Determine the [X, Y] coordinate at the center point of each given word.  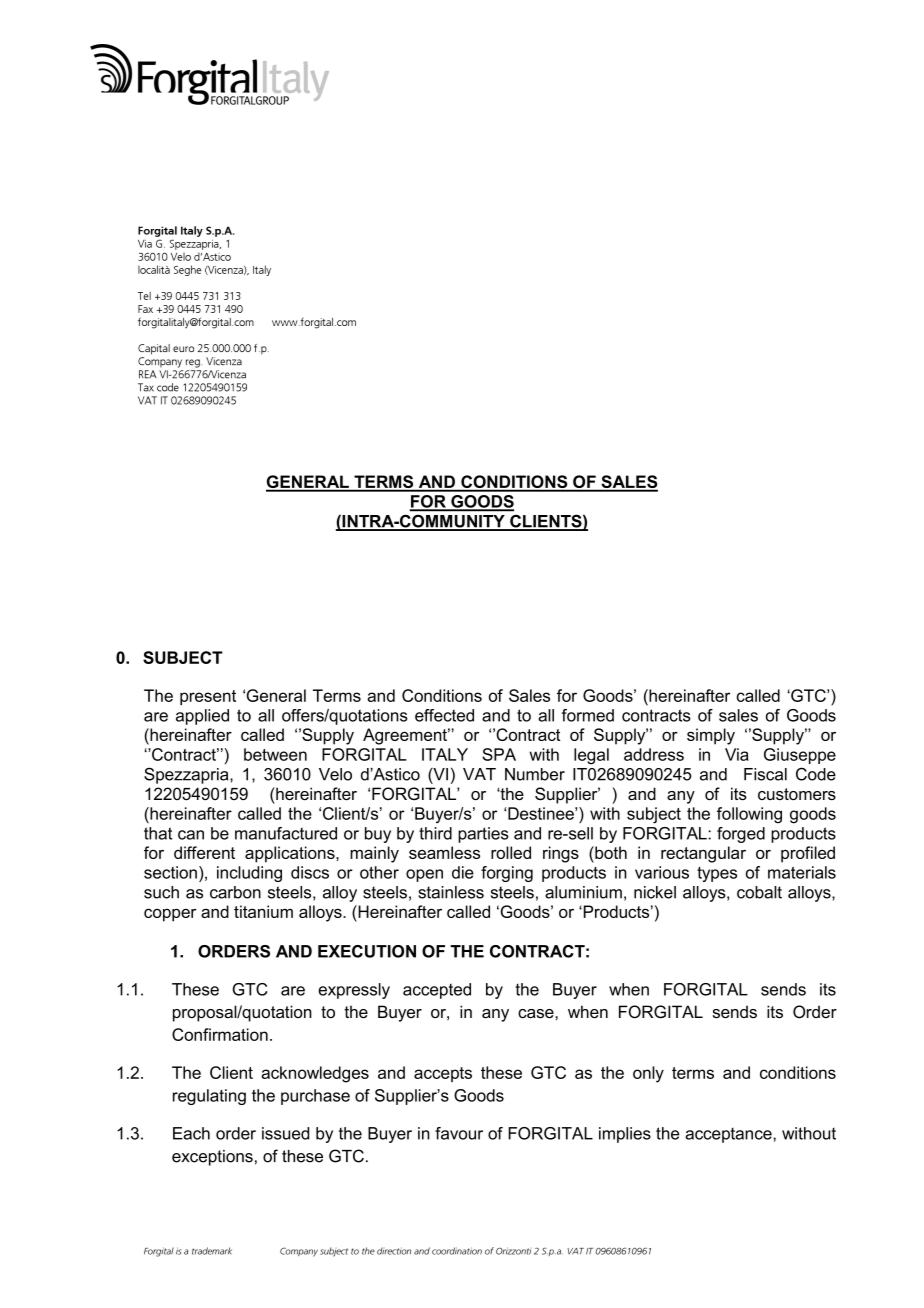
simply [711, 736]
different [204, 852]
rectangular [703, 854]
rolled [511, 852]
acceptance [729, 1135]
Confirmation [220, 1034]
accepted [437, 991]
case [537, 1013]
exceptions [212, 1158]
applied [202, 717]
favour [459, 1133]
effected [444, 715]
